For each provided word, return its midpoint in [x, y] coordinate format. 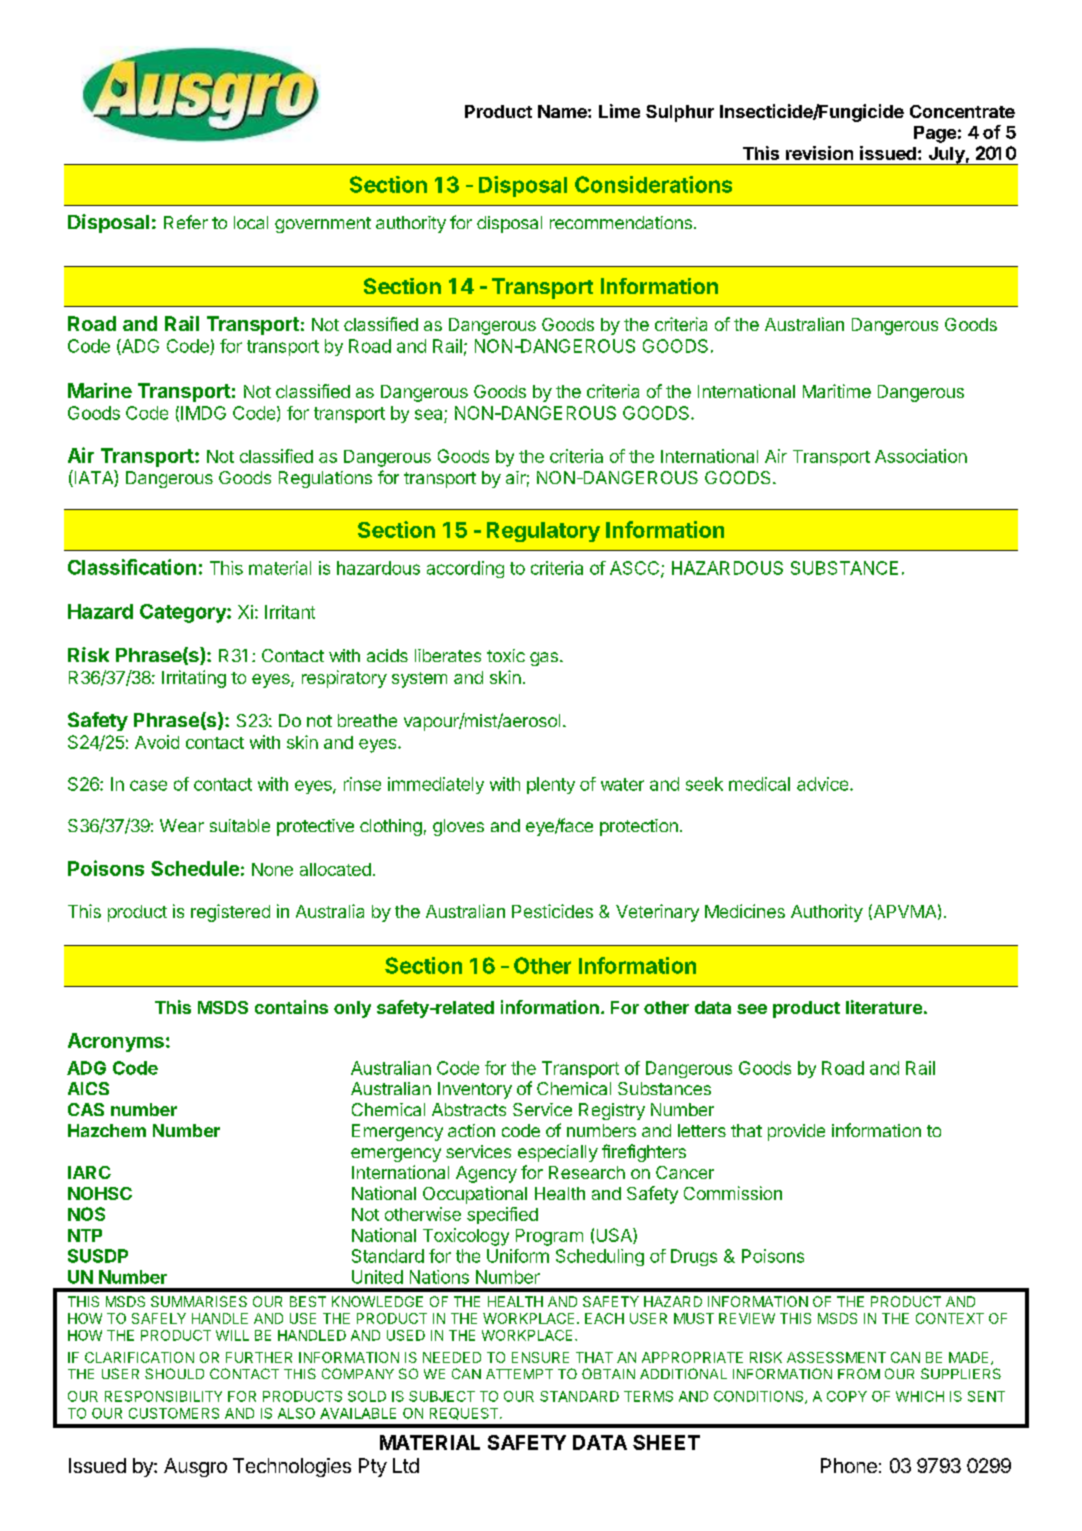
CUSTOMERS [174, 1413]
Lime [619, 111]
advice [822, 784]
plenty [551, 785]
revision [819, 153]
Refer [186, 222]
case [148, 785]
